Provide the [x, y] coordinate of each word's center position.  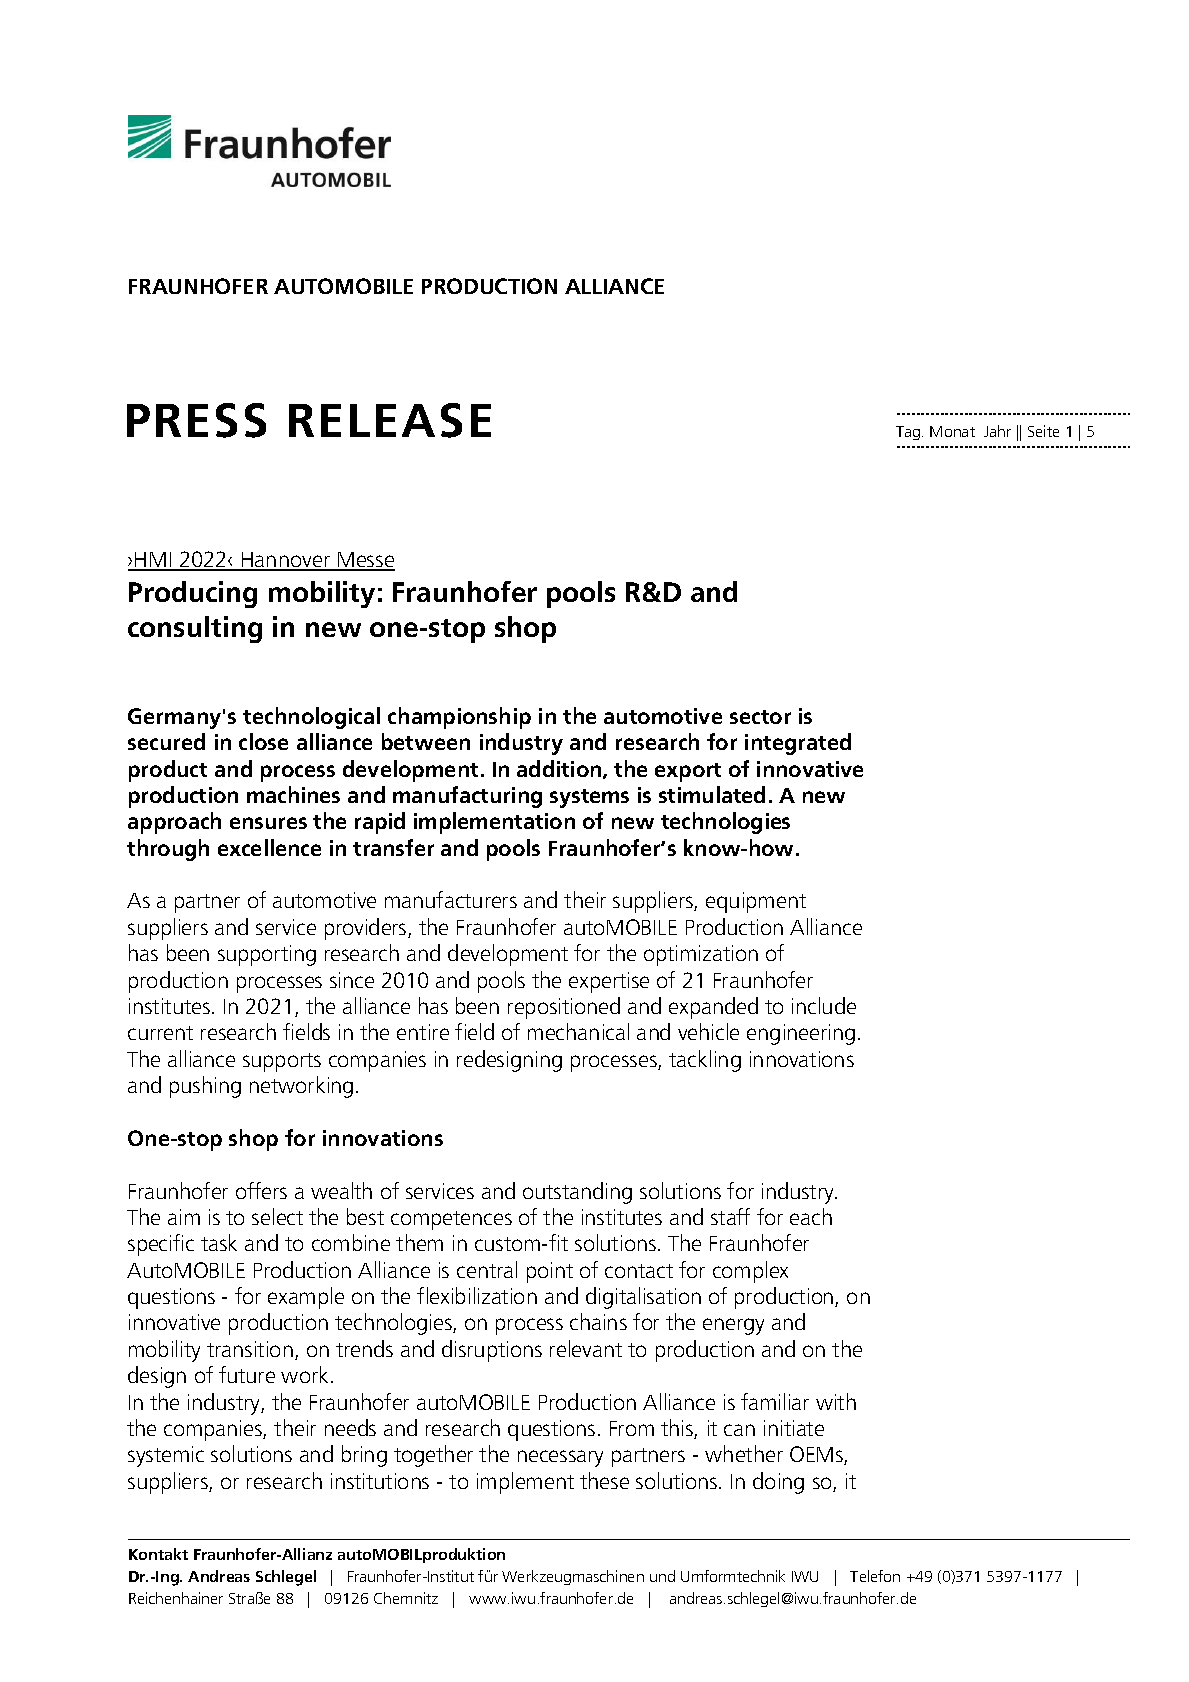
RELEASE [390, 420]
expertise [609, 982]
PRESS [196, 420]
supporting [267, 955]
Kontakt [158, 1554]
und [662, 1576]
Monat [952, 431]
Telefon [875, 1576]
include [824, 1005]
